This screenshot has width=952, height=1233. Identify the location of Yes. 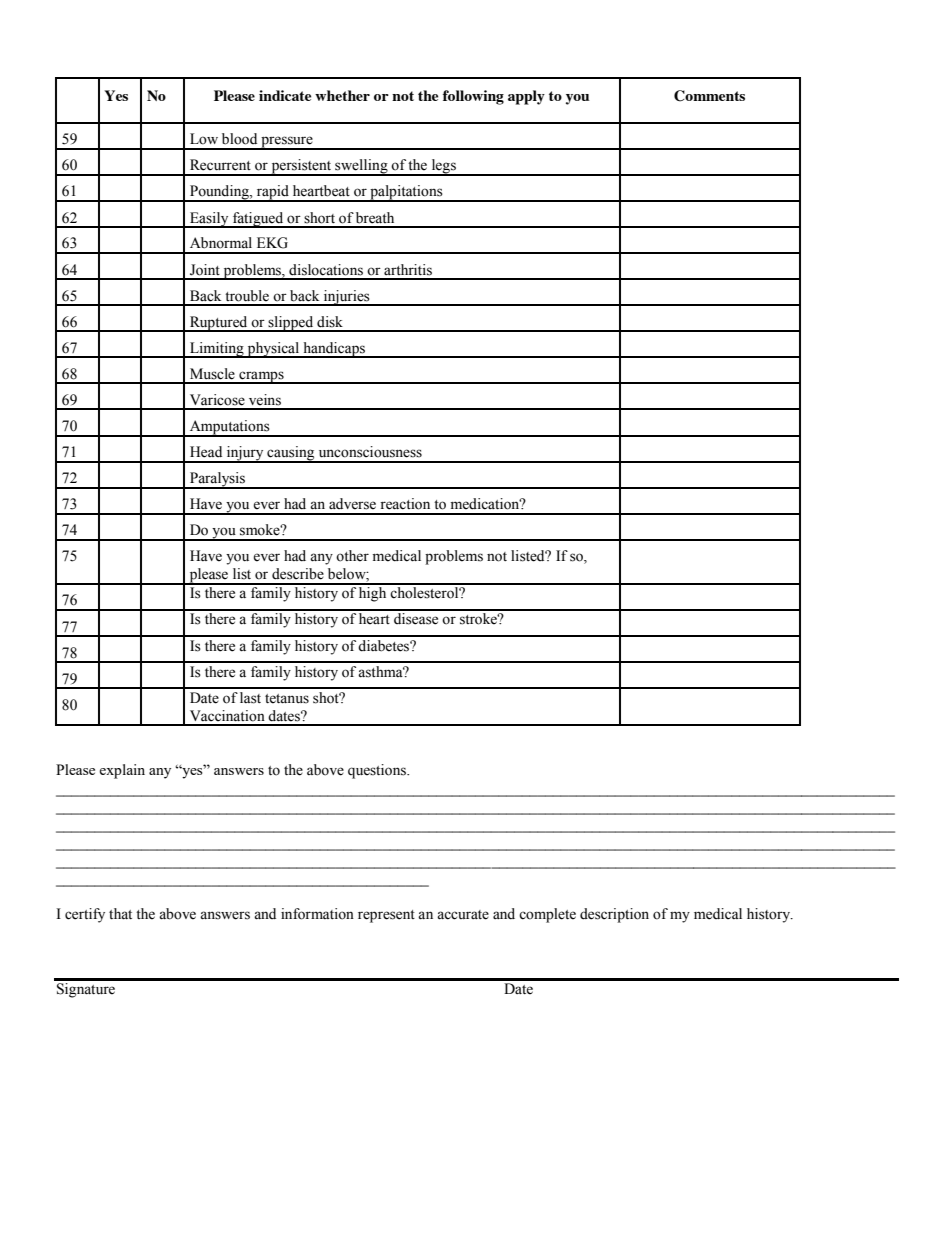
(116, 95).
